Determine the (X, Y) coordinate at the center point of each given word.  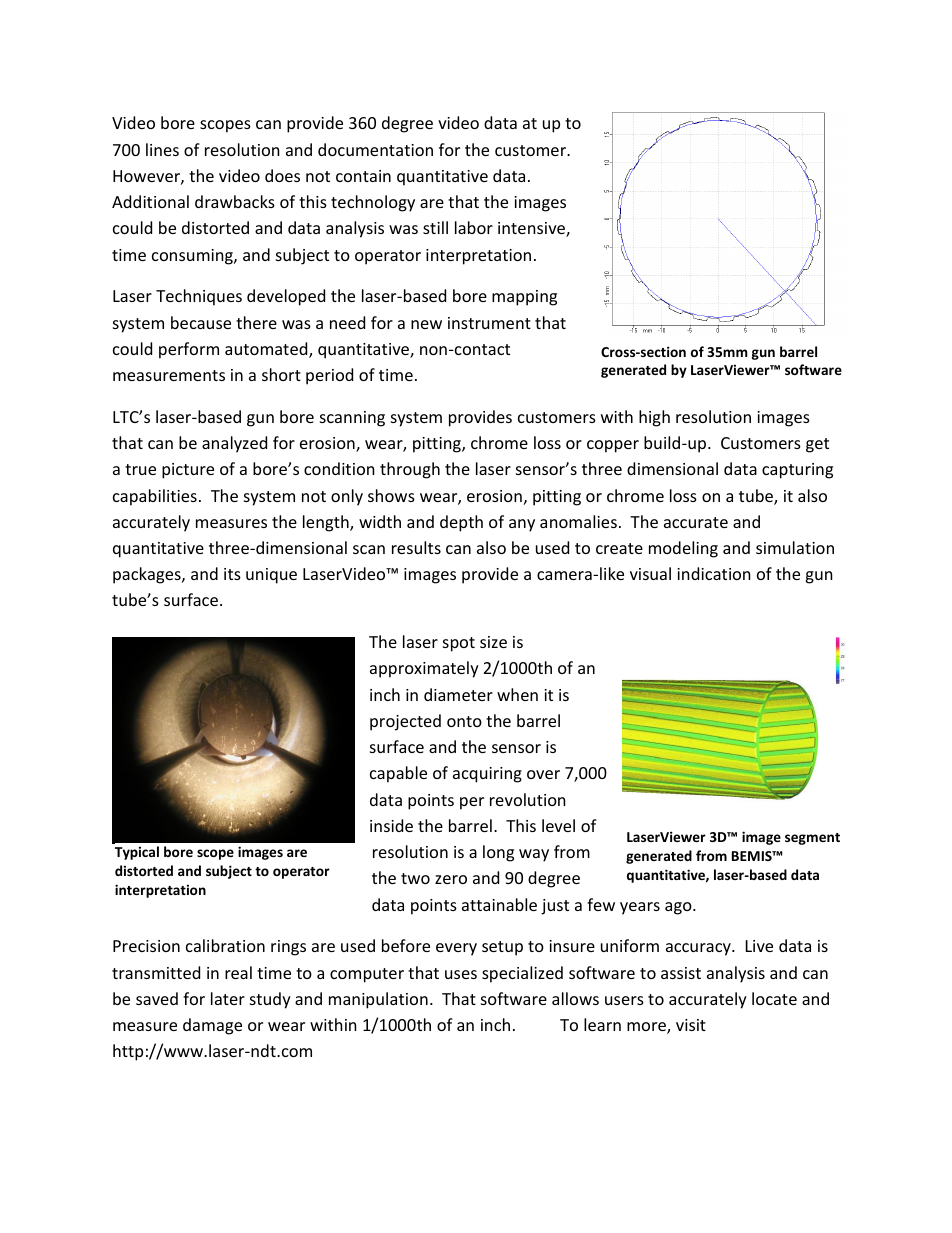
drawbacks (235, 201)
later (228, 998)
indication (714, 573)
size (493, 642)
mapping (524, 298)
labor (474, 227)
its (232, 574)
